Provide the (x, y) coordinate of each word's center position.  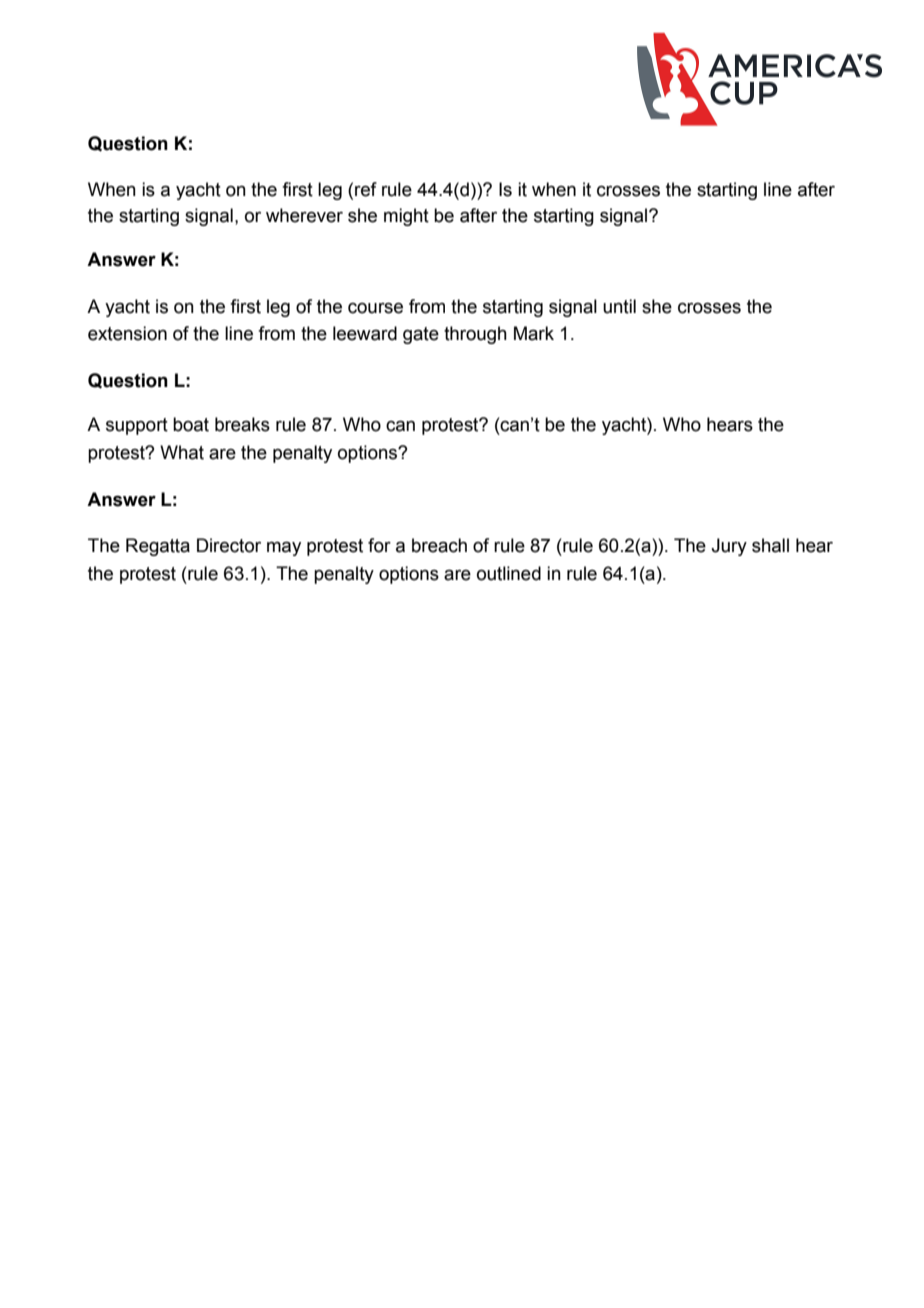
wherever (304, 215)
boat (191, 424)
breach (439, 545)
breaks (242, 424)
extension (127, 333)
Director (229, 545)
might (406, 217)
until (619, 306)
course (375, 308)
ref (366, 189)
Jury (729, 547)
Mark (534, 333)
